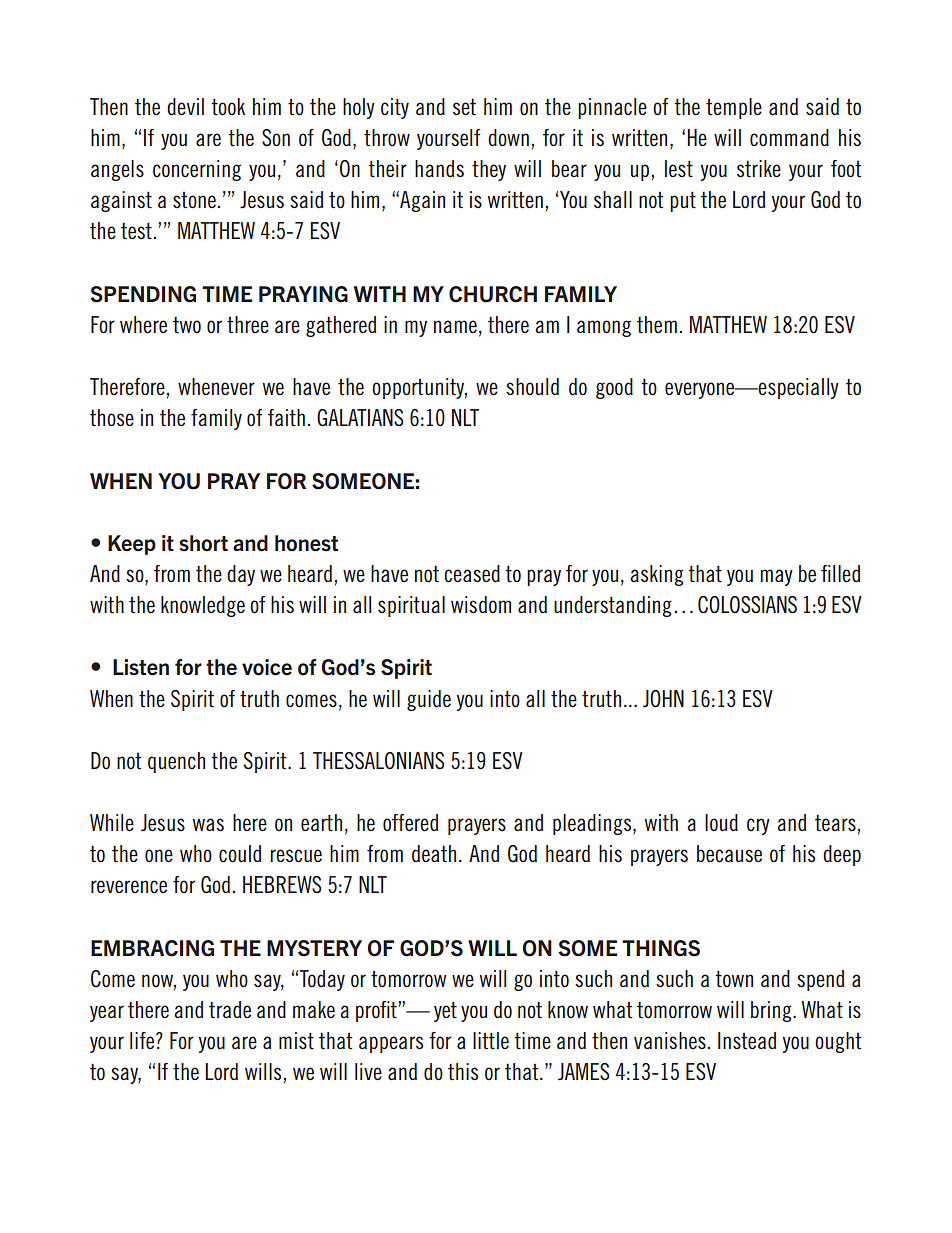 This page has width=952, height=1233. What do you see at coordinates (789, 138) in the page?
I see `command` at bounding box center [789, 138].
